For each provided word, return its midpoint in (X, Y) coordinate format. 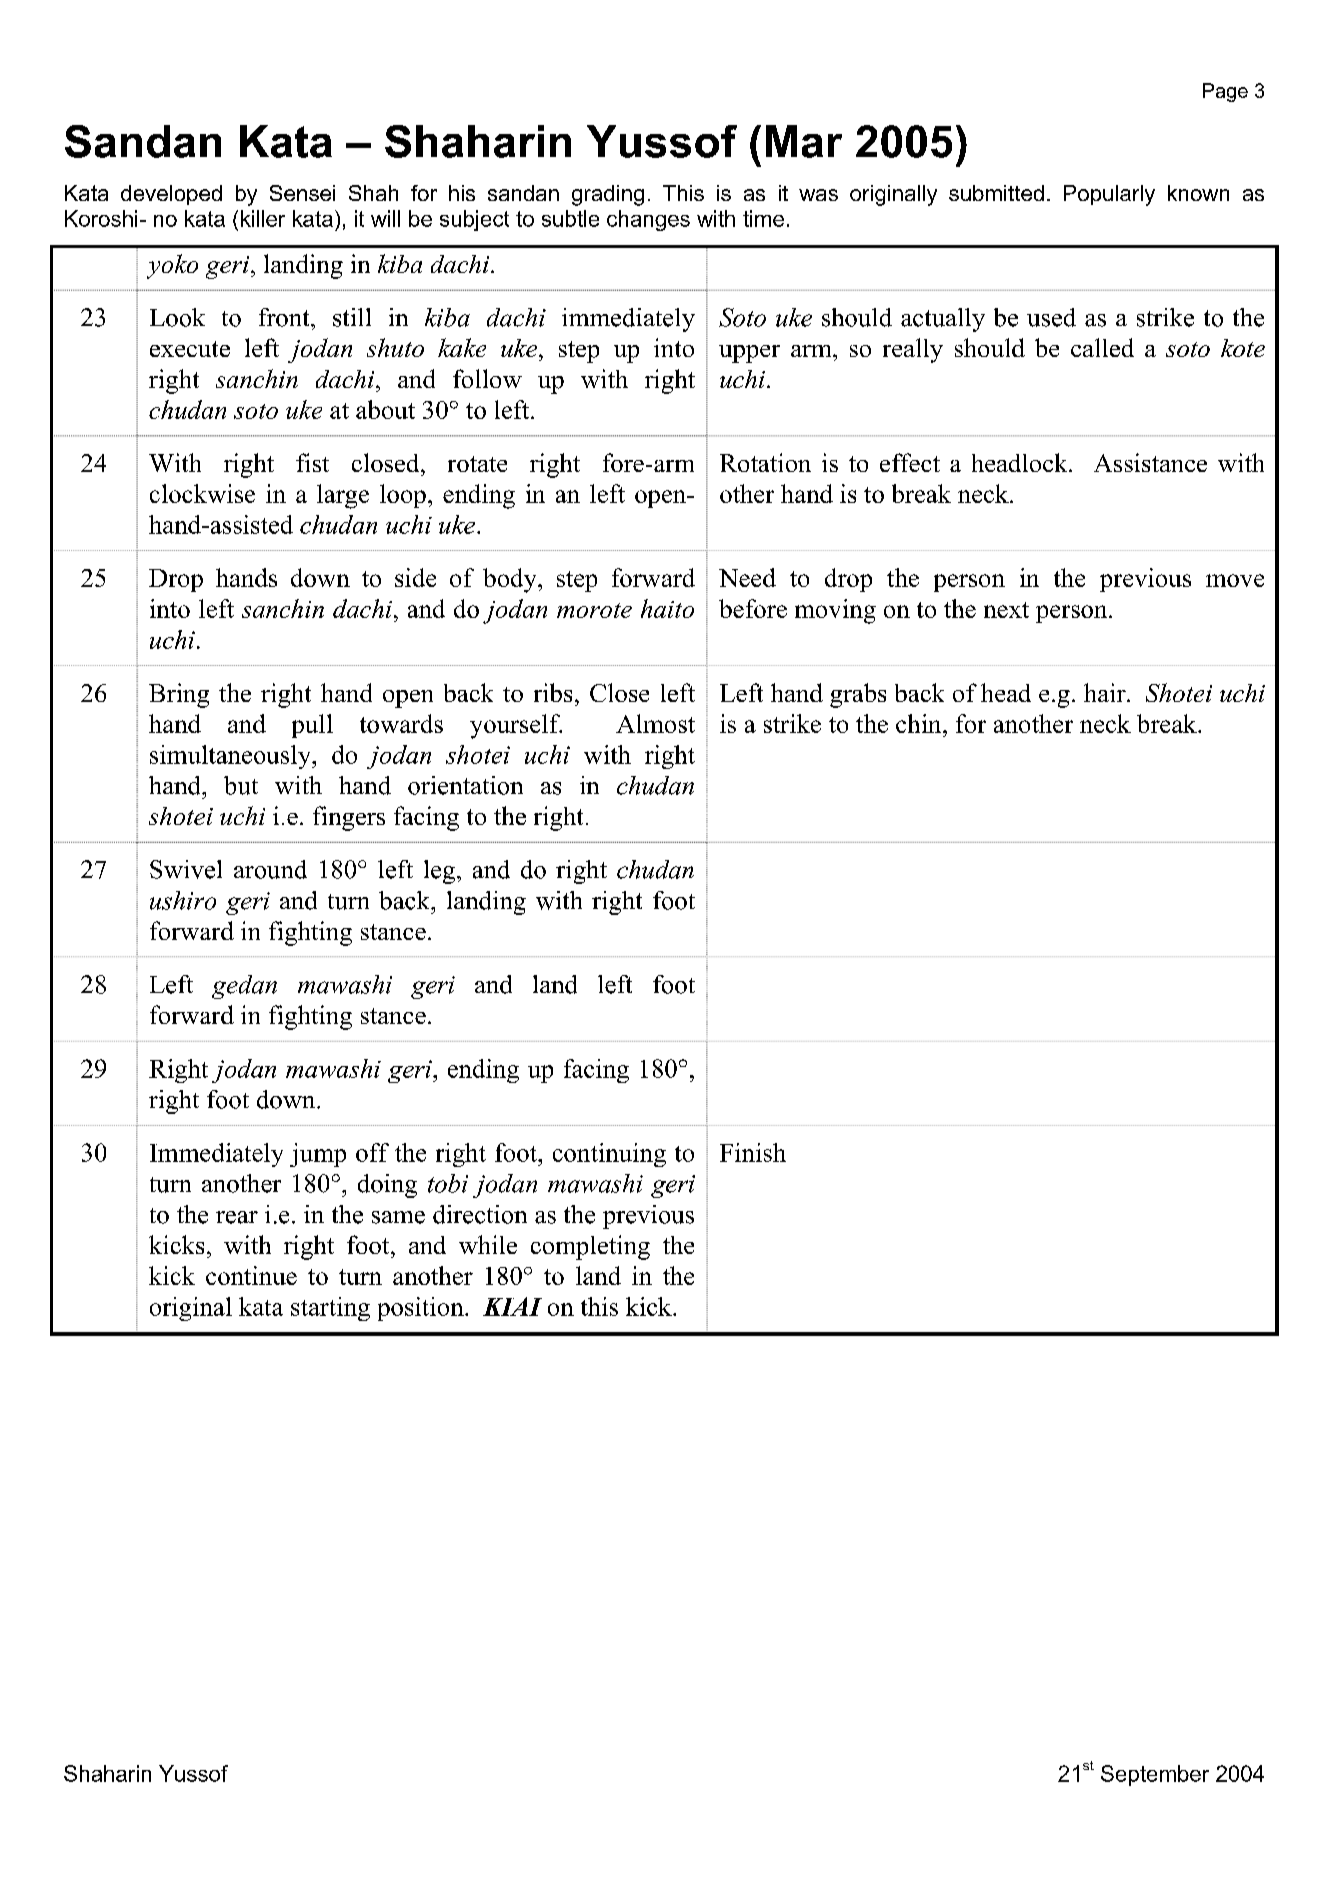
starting (330, 1309)
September (1155, 1775)
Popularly (1109, 195)
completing (590, 1247)
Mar (804, 141)
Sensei (302, 193)
